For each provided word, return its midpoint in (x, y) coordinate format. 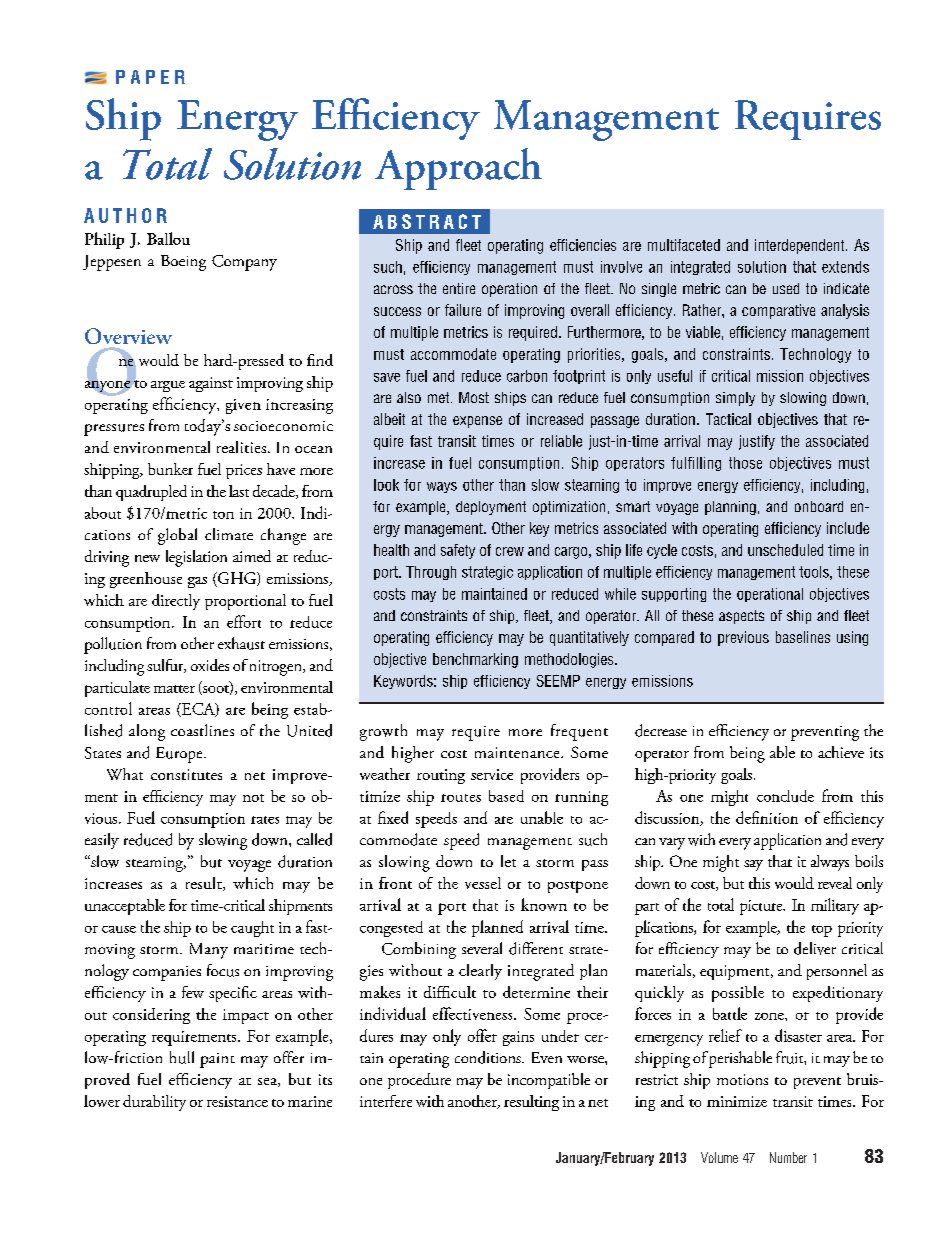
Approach (458, 169)
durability (154, 1103)
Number (788, 1157)
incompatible (549, 1081)
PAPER (150, 77)
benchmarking (475, 660)
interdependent (801, 246)
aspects (741, 617)
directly (176, 602)
